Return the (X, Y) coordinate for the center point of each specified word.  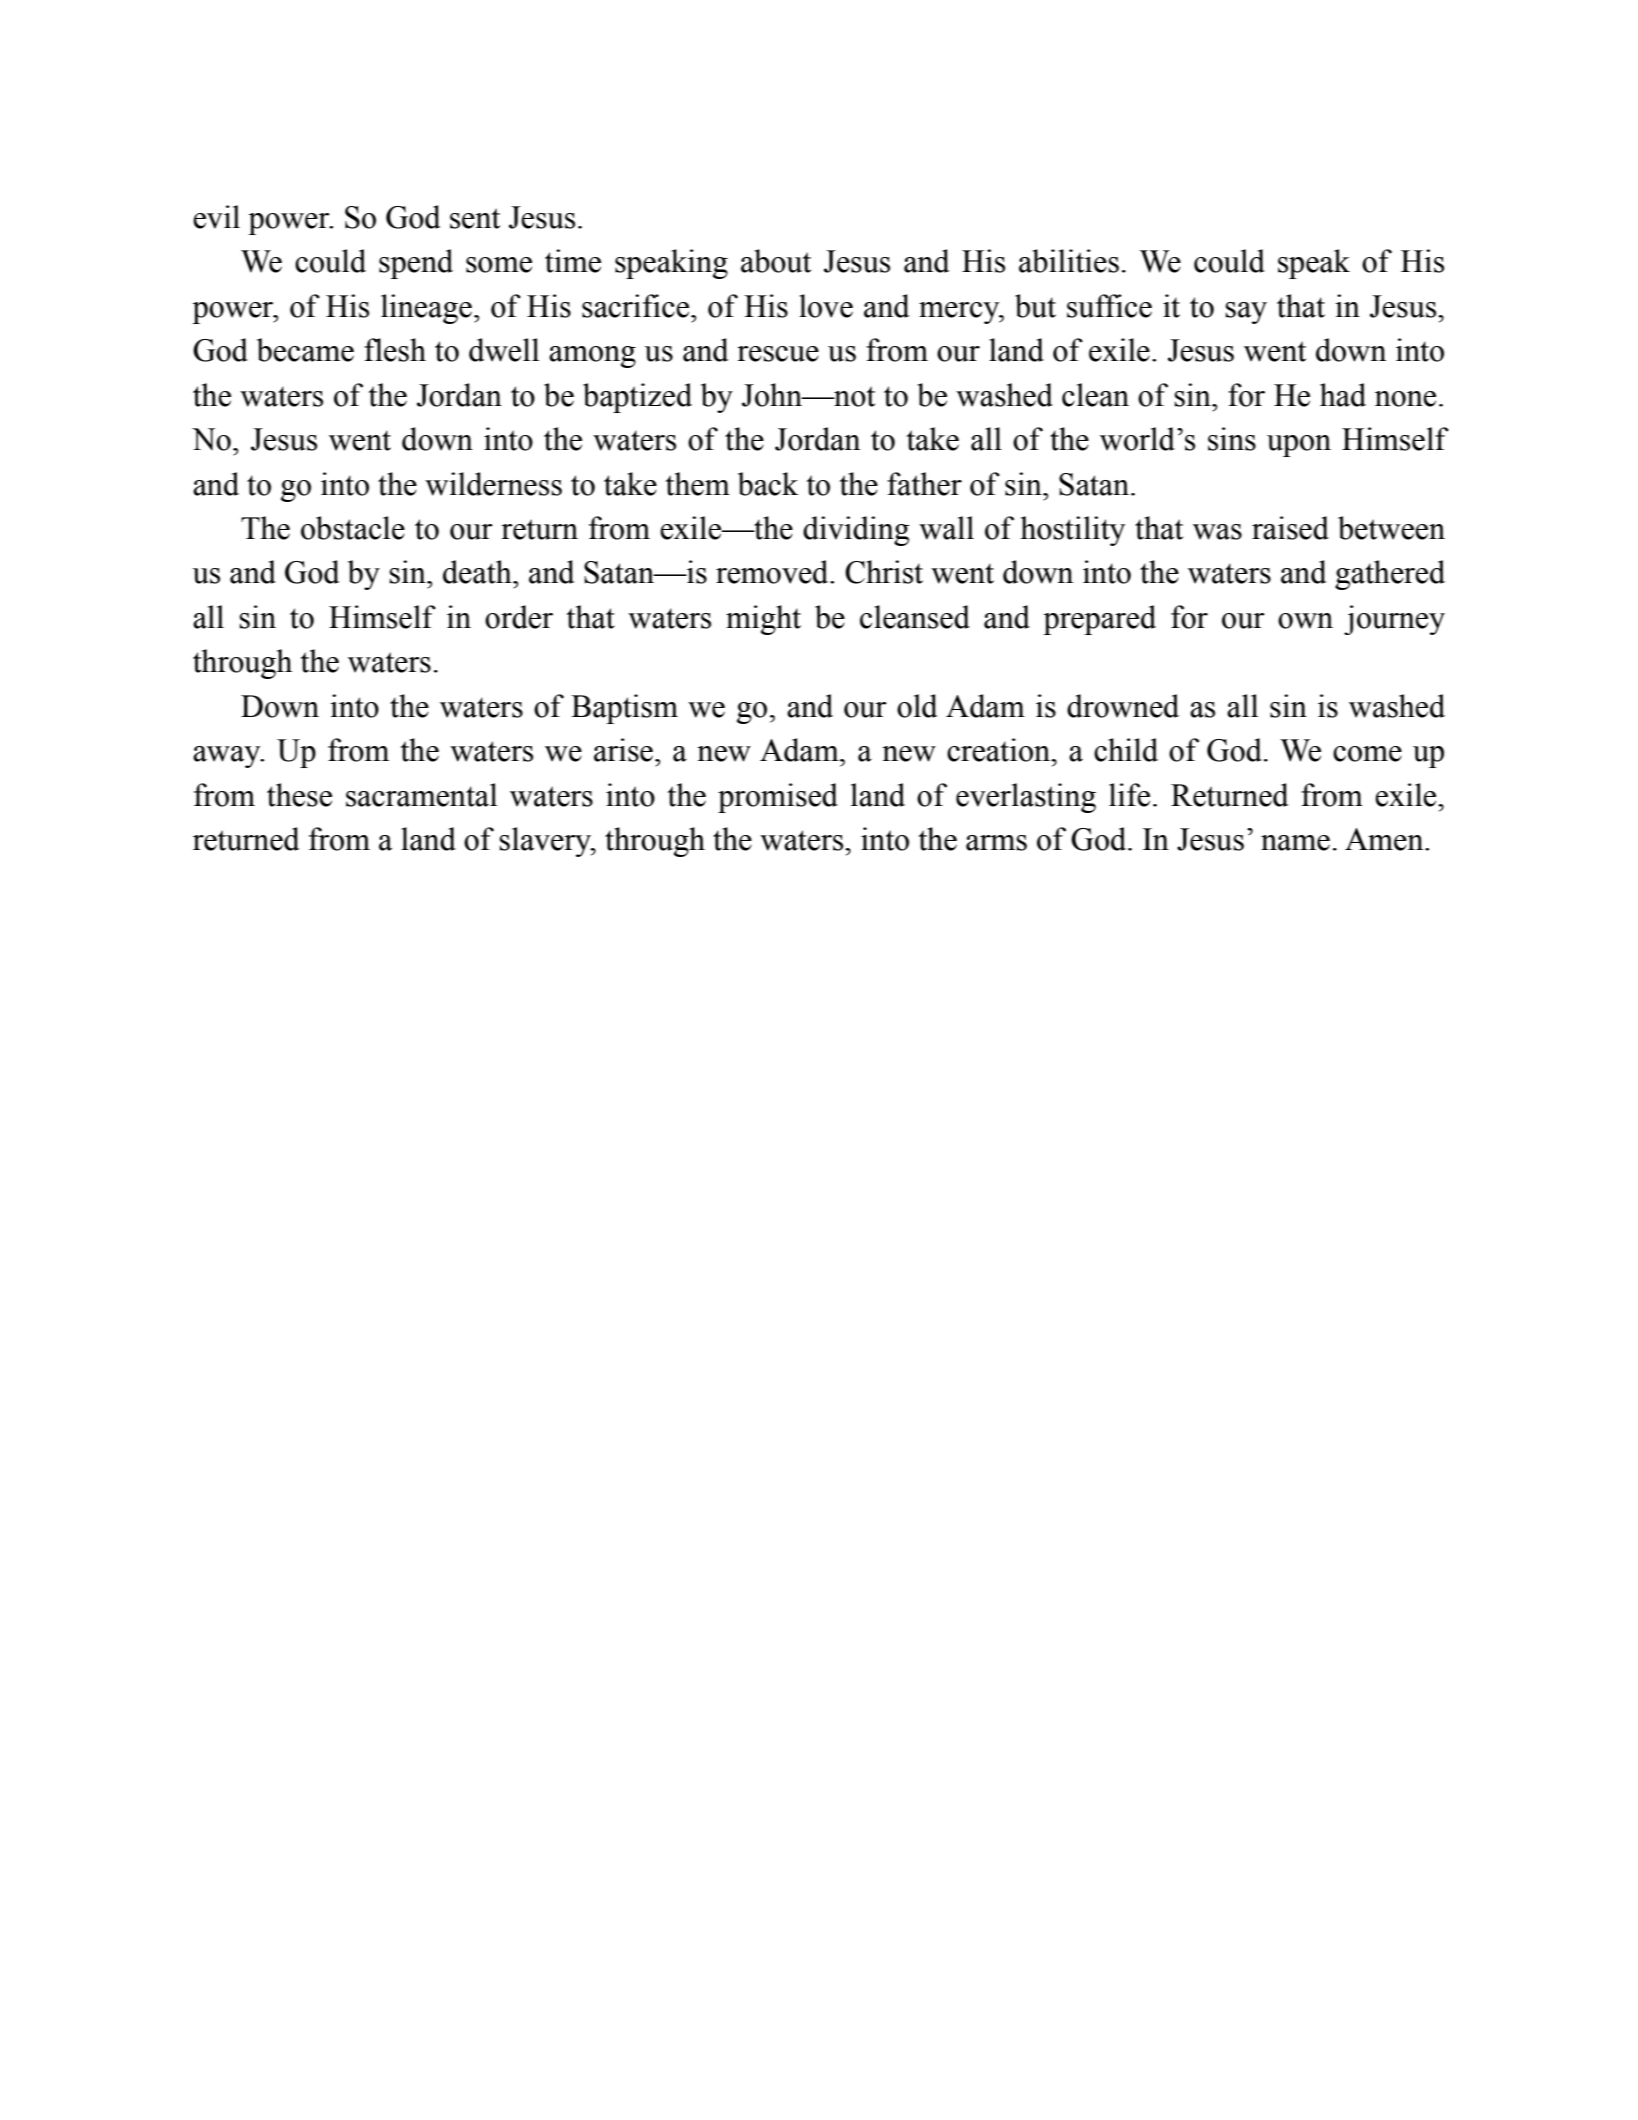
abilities (1069, 261)
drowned (1123, 706)
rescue (778, 354)
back (768, 484)
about (776, 261)
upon (1299, 446)
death (478, 572)
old (917, 706)
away (228, 757)
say (1246, 313)
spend (416, 264)
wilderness (493, 484)
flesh (395, 350)
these (299, 795)
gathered (1390, 575)
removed (773, 572)
